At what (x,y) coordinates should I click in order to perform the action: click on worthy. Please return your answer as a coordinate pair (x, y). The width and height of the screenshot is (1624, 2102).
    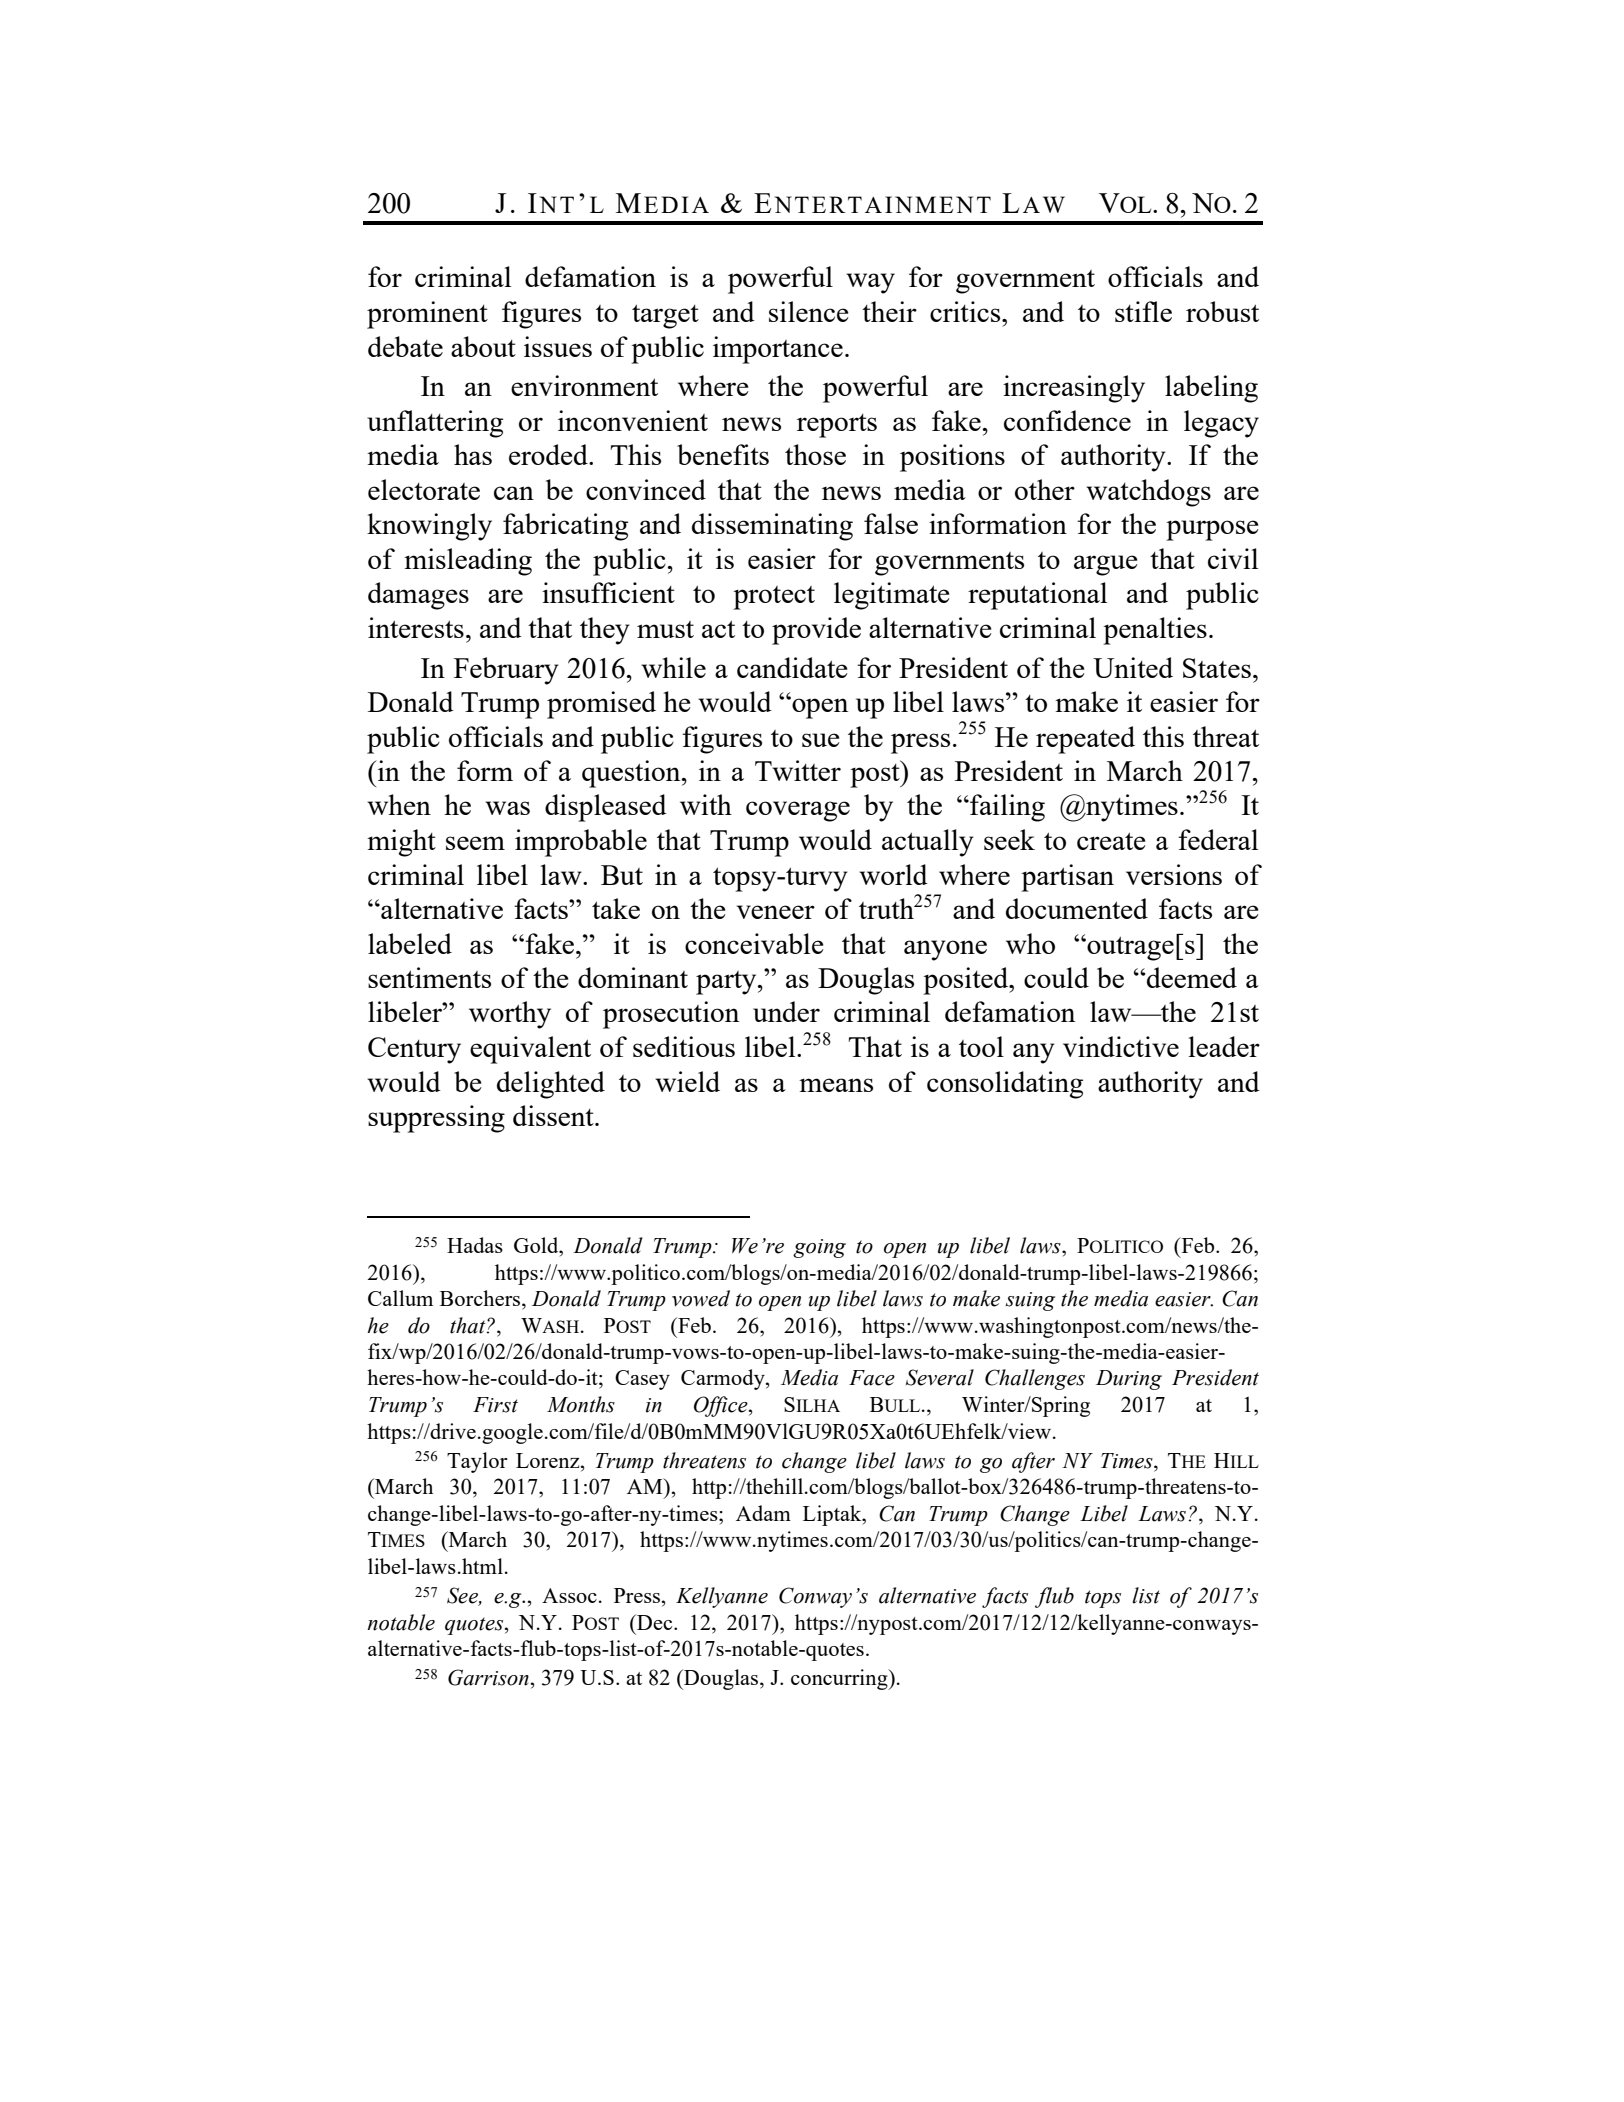
    Looking at the image, I should click on (510, 1015).
